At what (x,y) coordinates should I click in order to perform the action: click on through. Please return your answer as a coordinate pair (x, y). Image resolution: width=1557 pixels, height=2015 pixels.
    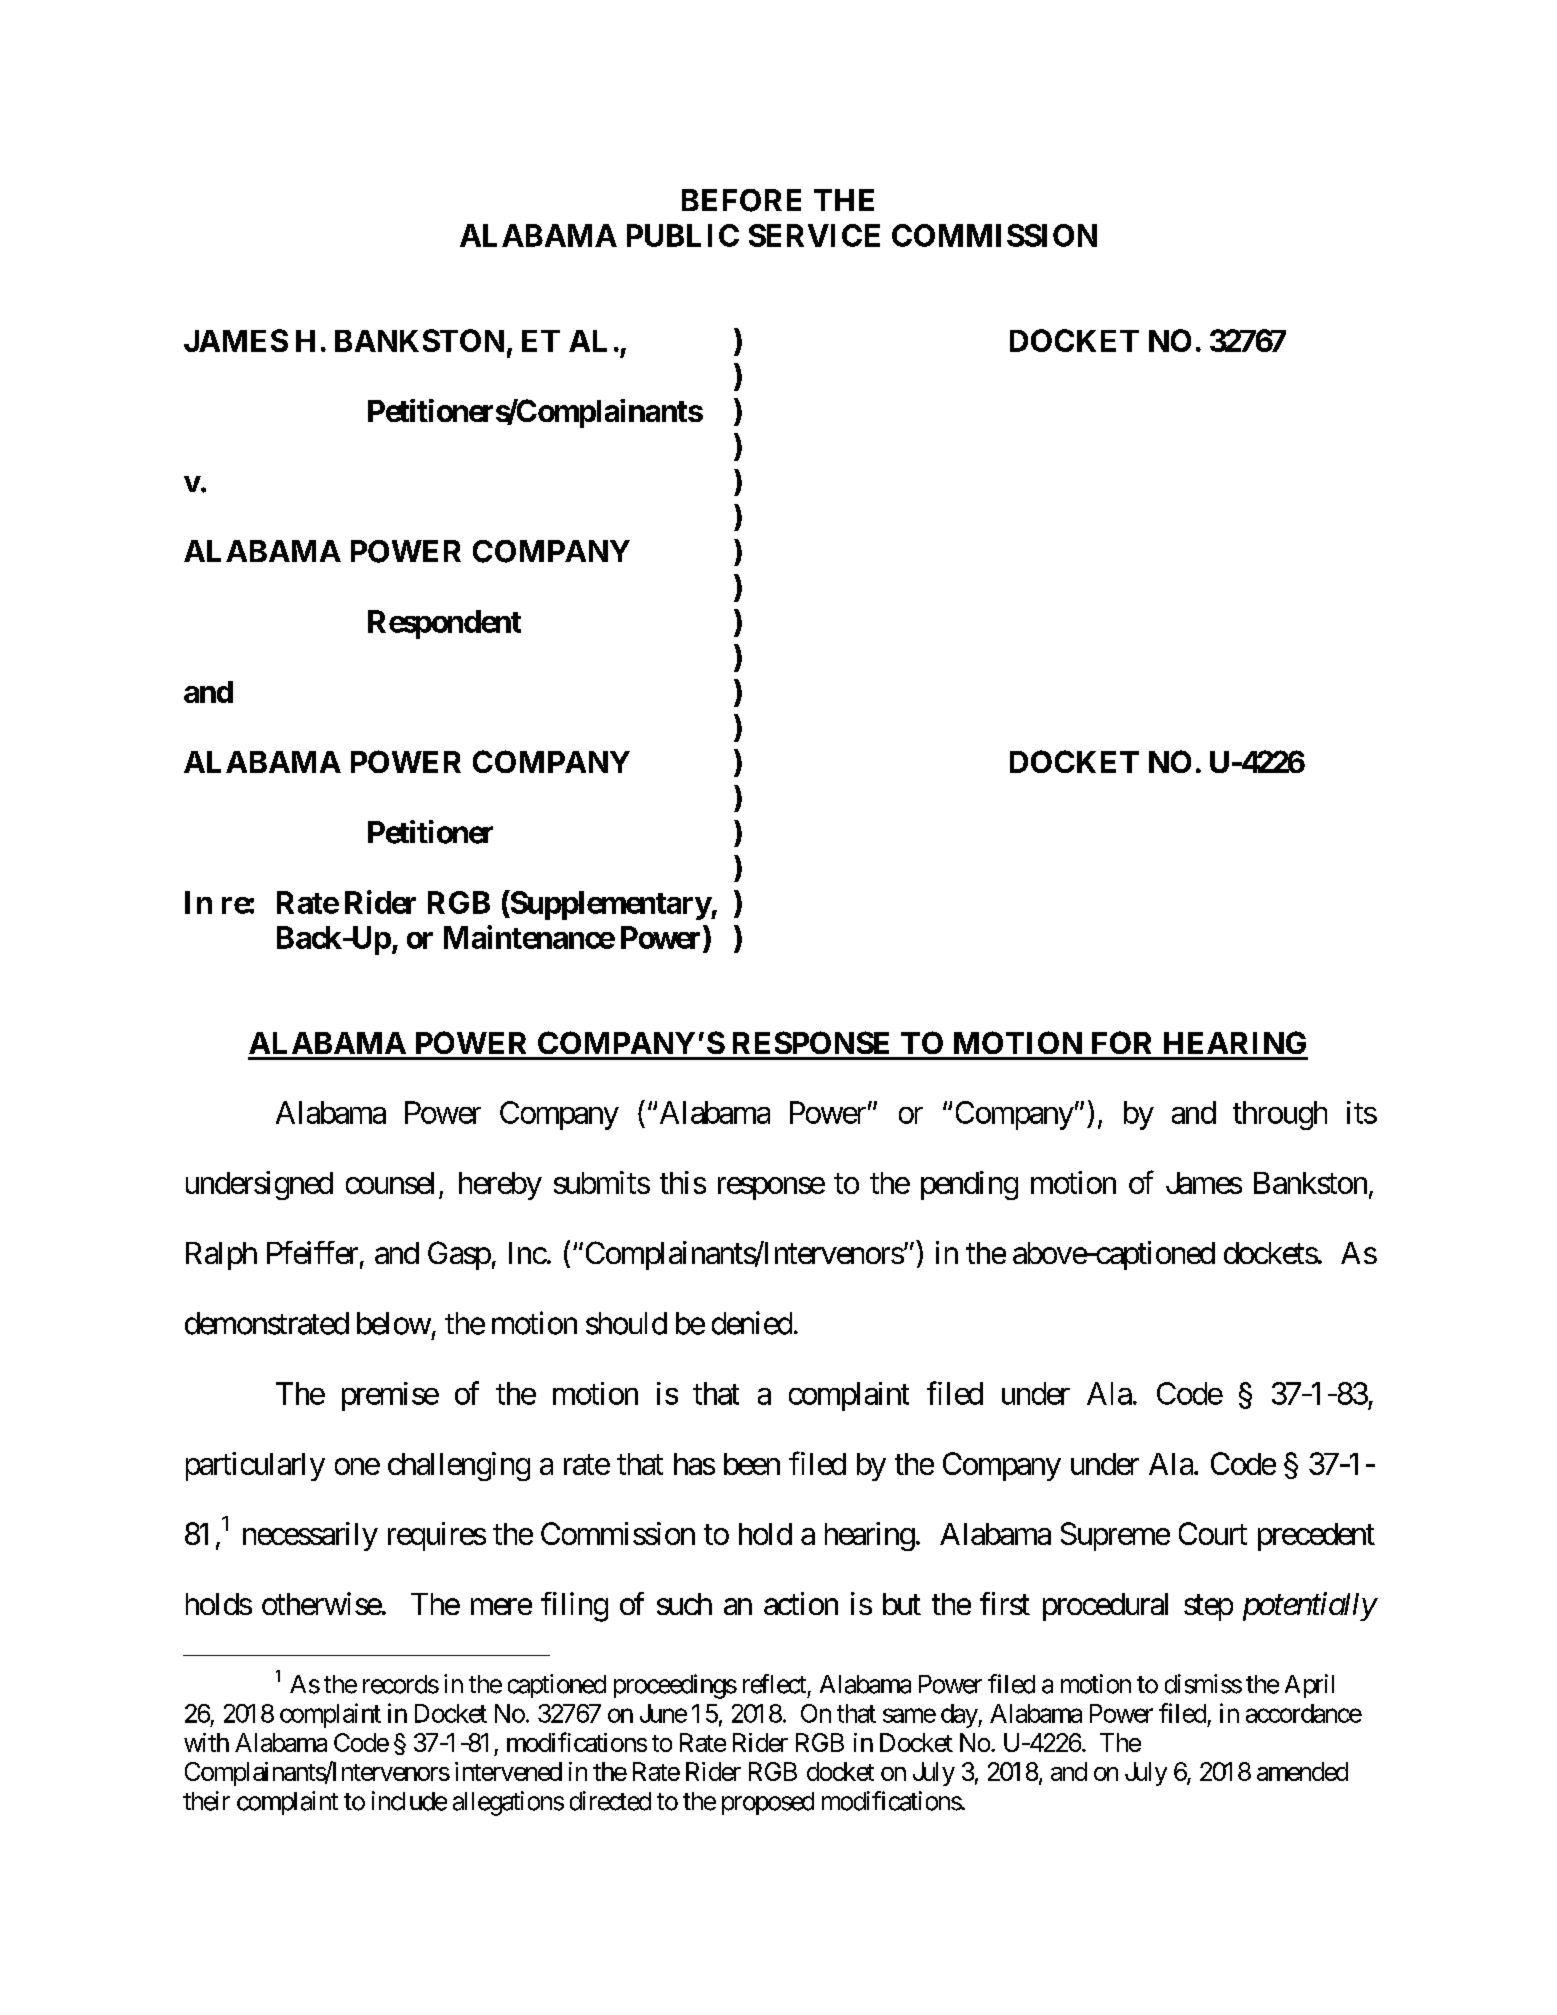
    Looking at the image, I should click on (1280, 1115).
